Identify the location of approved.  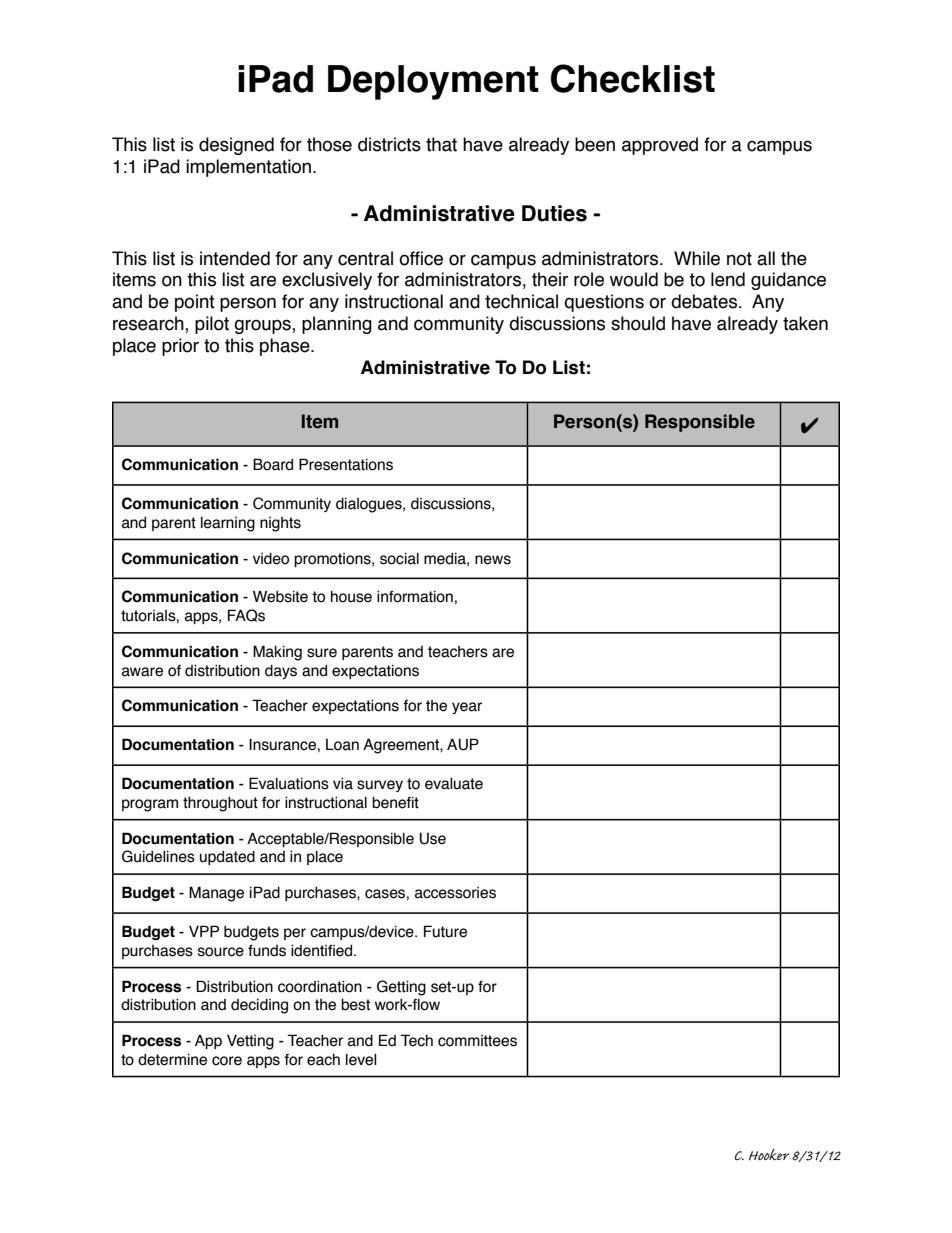
(660, 146).
